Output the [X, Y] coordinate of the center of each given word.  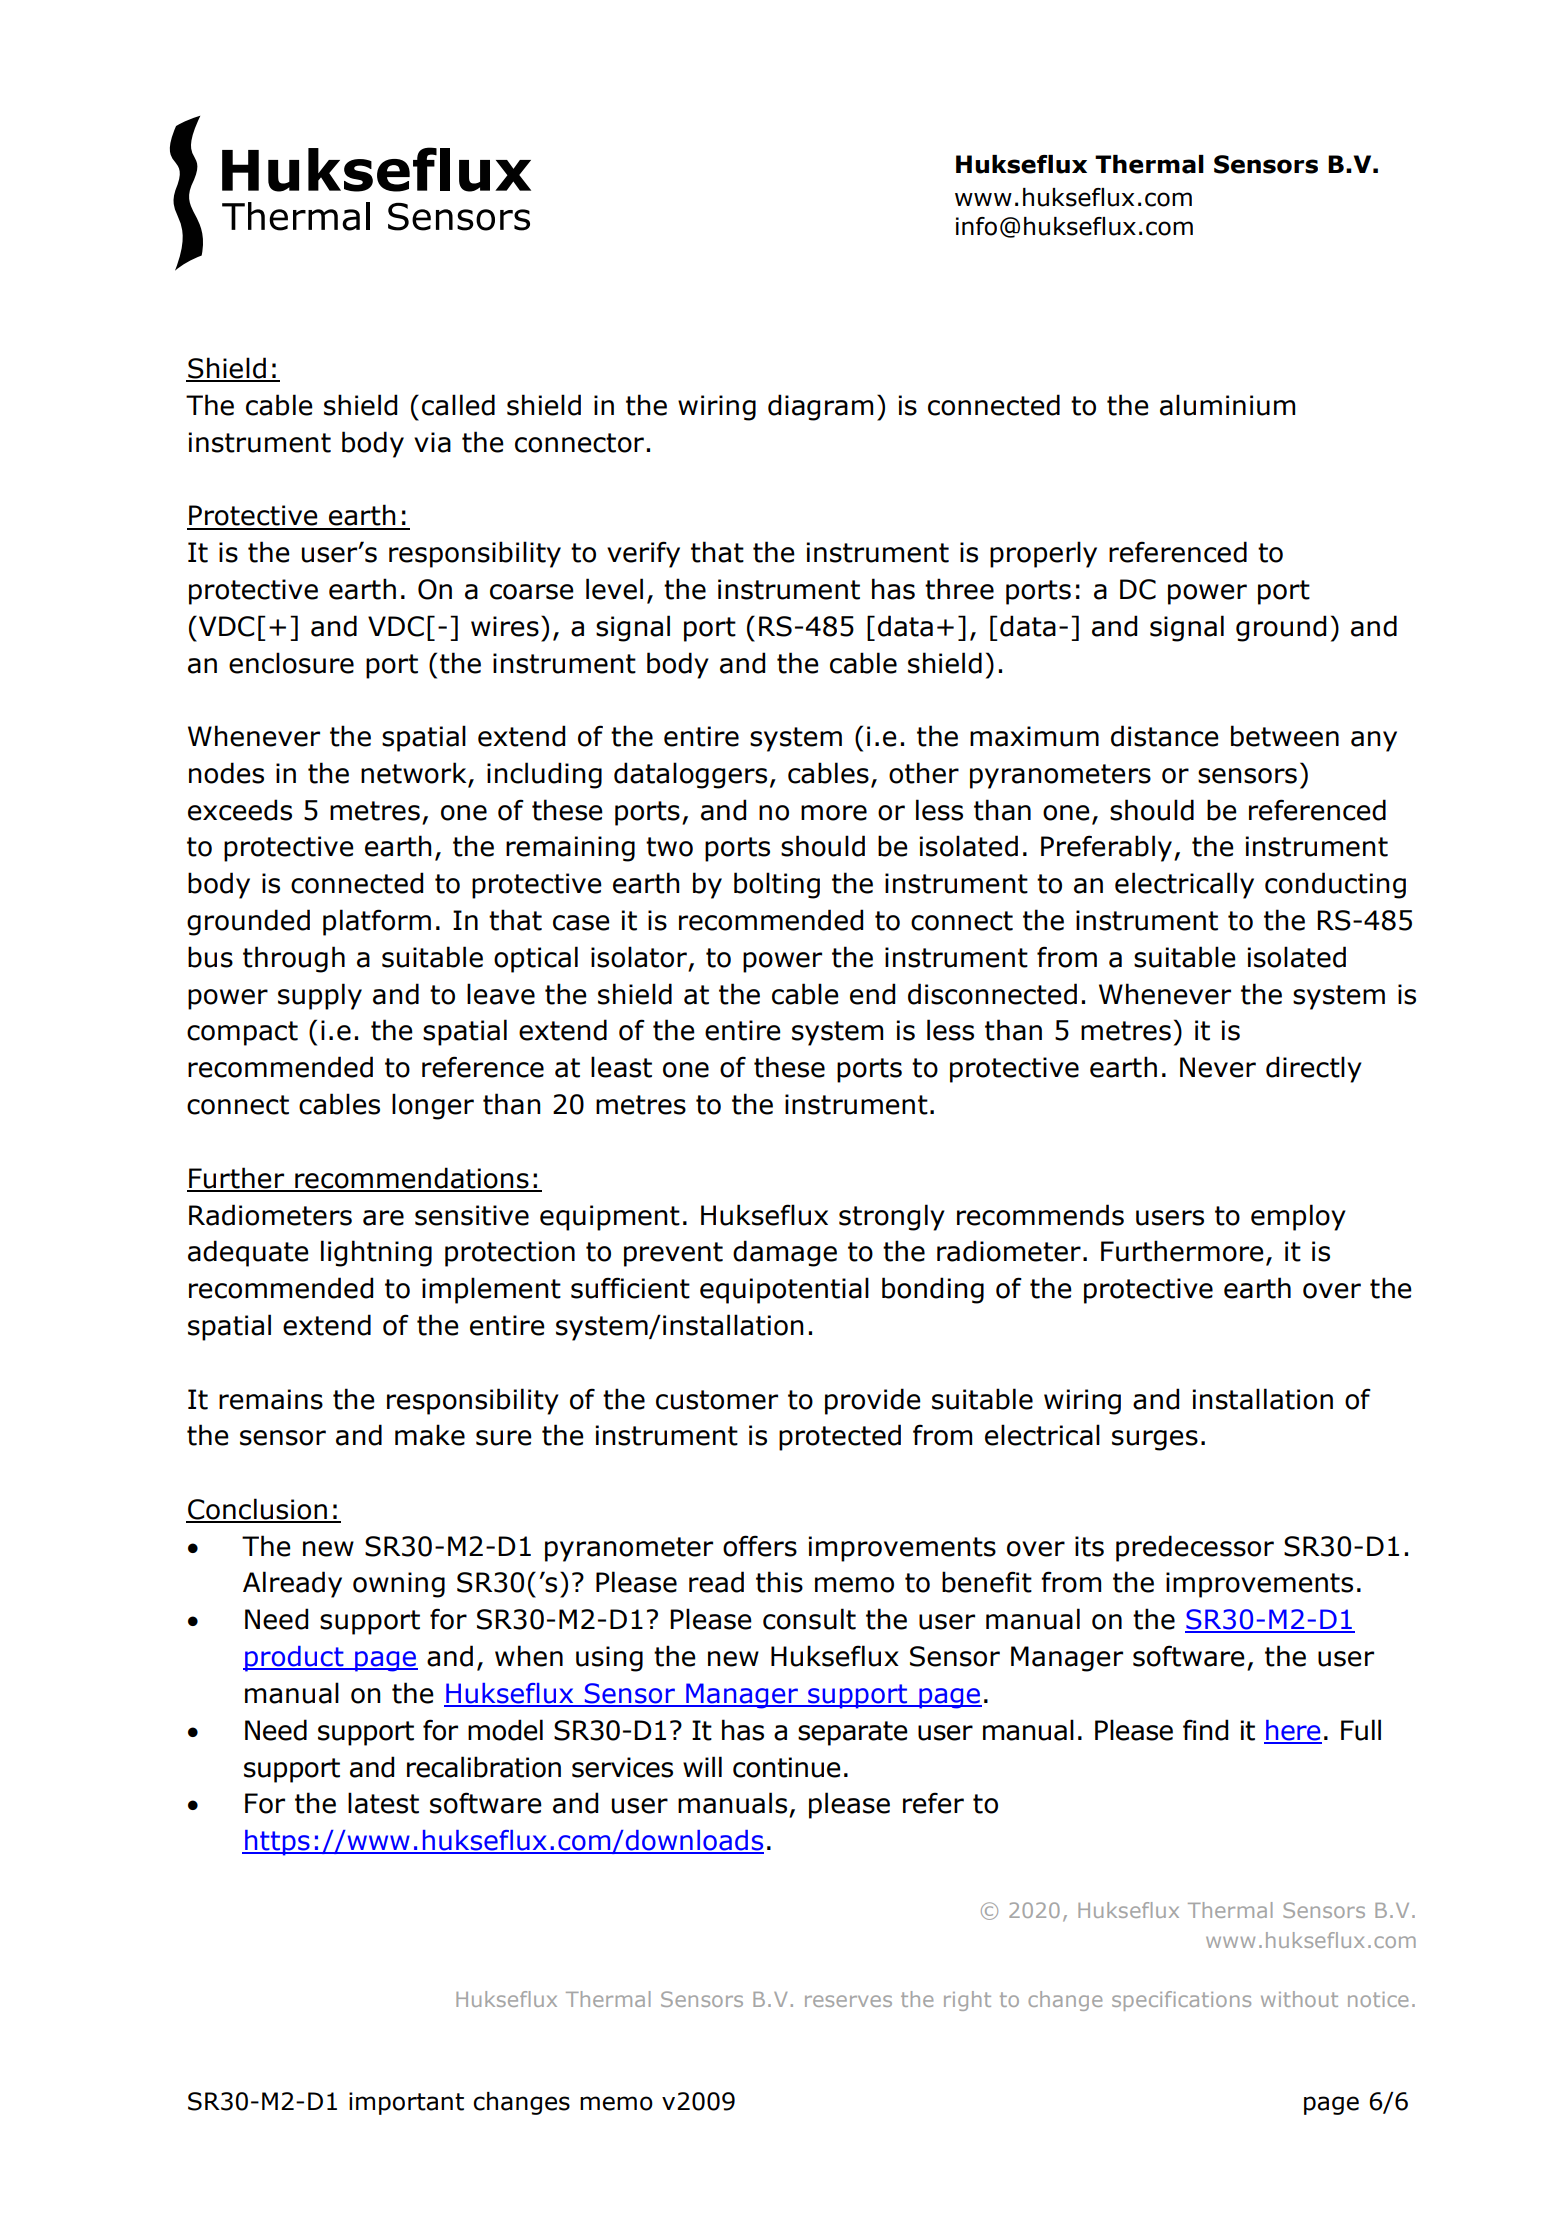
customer [717, 1400]
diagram [820, 407]
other [924, 773]
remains [271, 1399]
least [621, 1067]
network [415, 774]
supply [320, 996]
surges [1155, 1440]
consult [809, 1619]
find [1205, 1730]
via [432, 442]
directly [1314, 1069]
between [1285, 736]
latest [383, 1803]
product [294, 1659]
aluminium [1227, 405]
